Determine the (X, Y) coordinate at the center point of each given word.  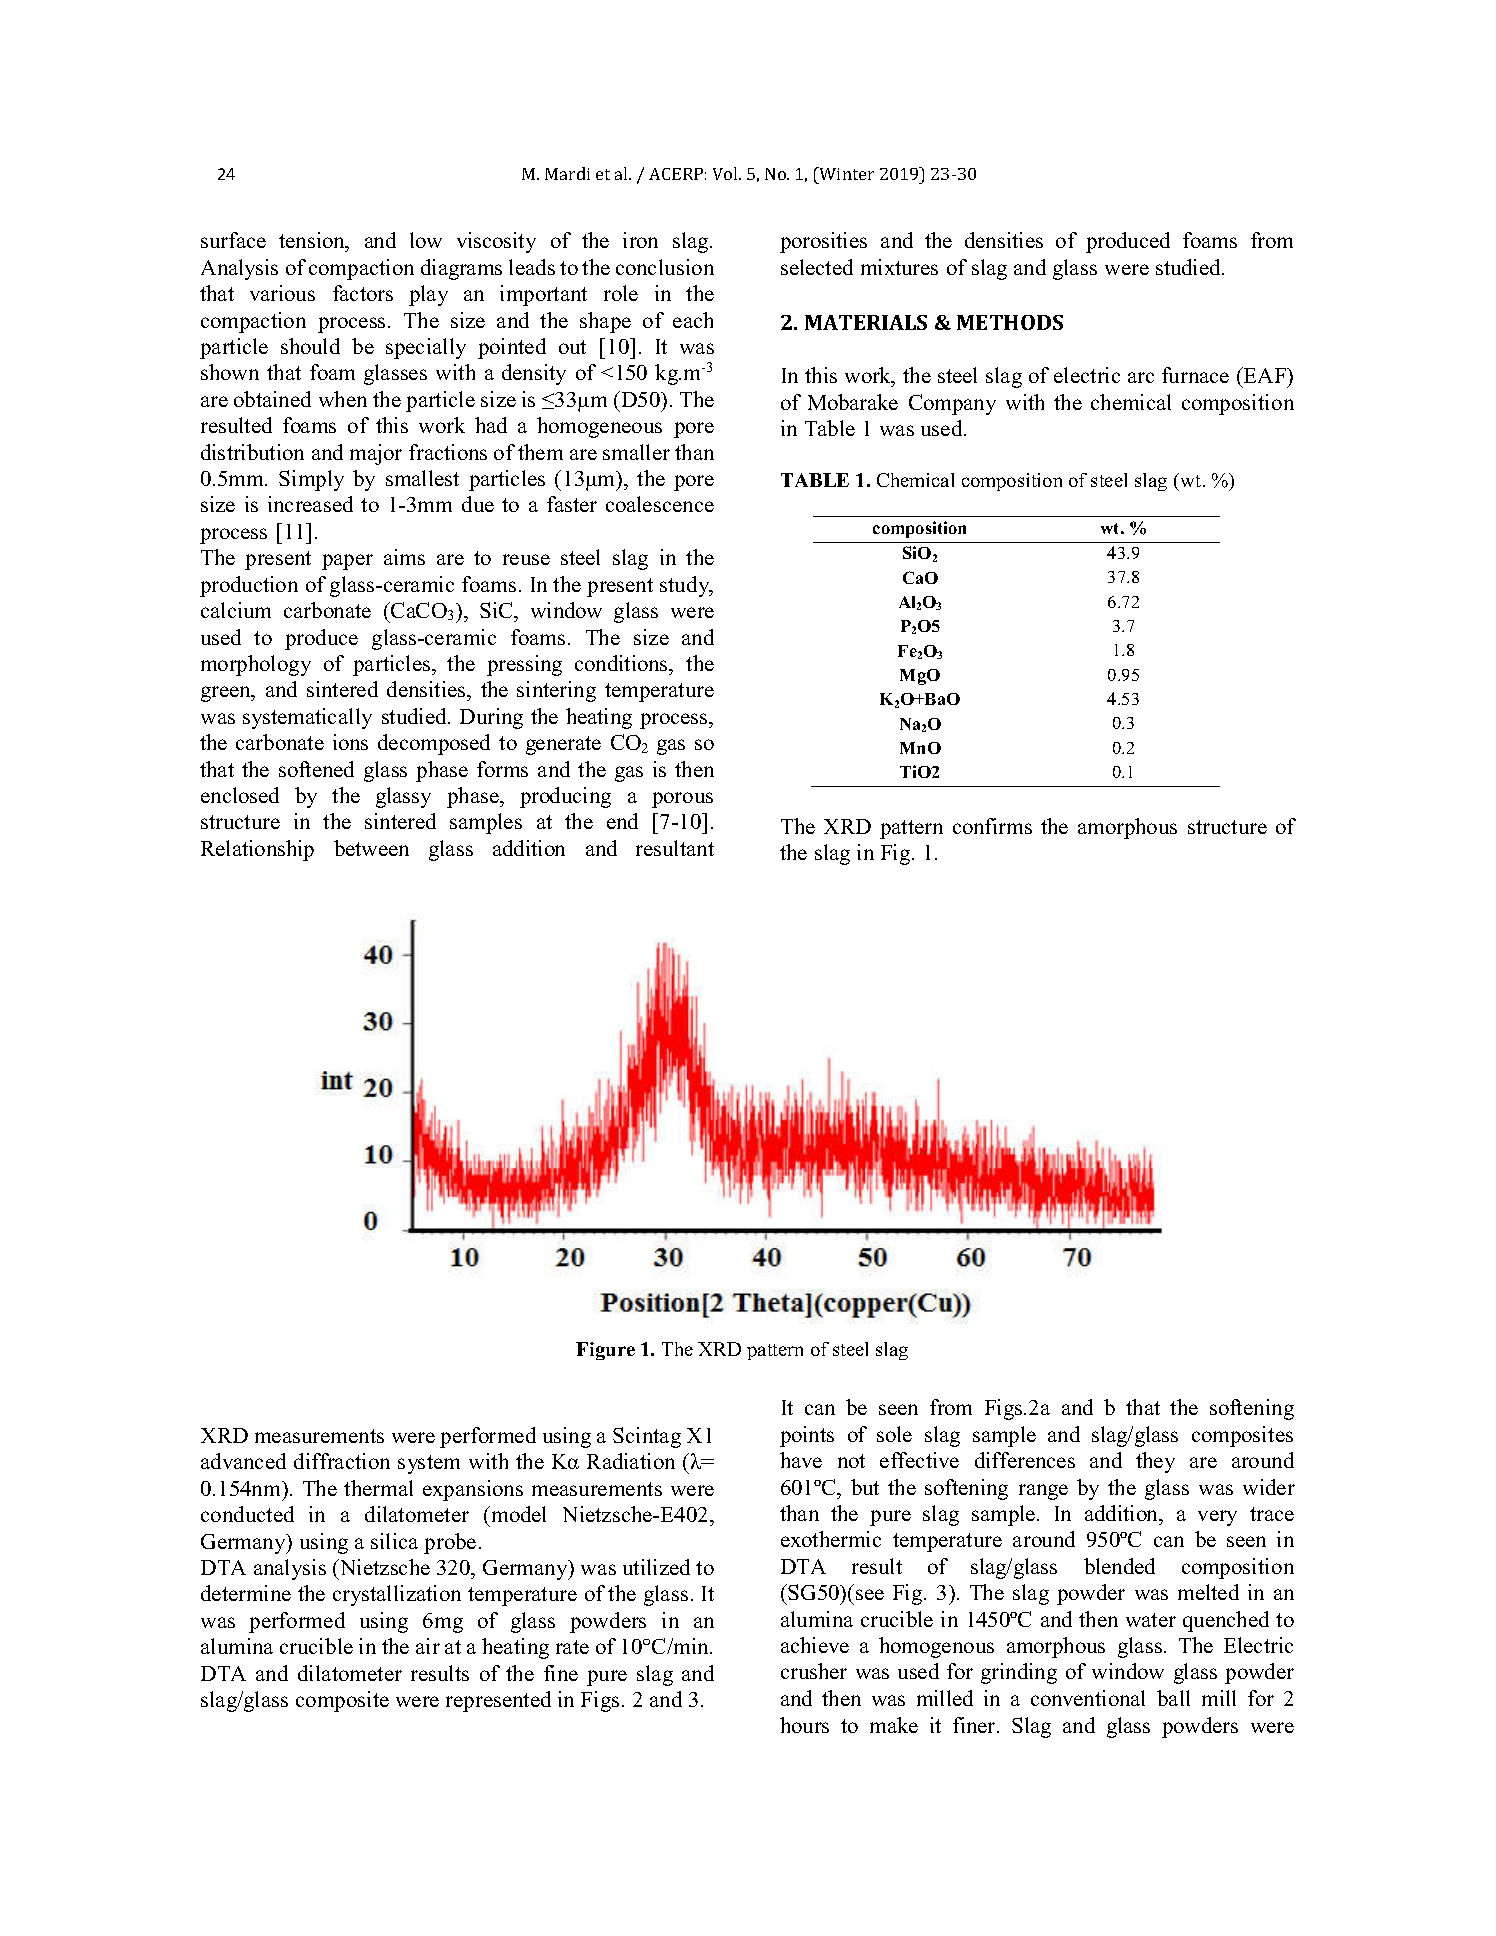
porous (682, 800)
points (807, 1436)
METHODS (1010, 322)
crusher (814, 1671)
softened (316, 769)
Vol (726, 173)
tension (313, 242)
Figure (605, 1351)
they (1155, 1462)
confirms (992, 826)
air (428, 1646)
